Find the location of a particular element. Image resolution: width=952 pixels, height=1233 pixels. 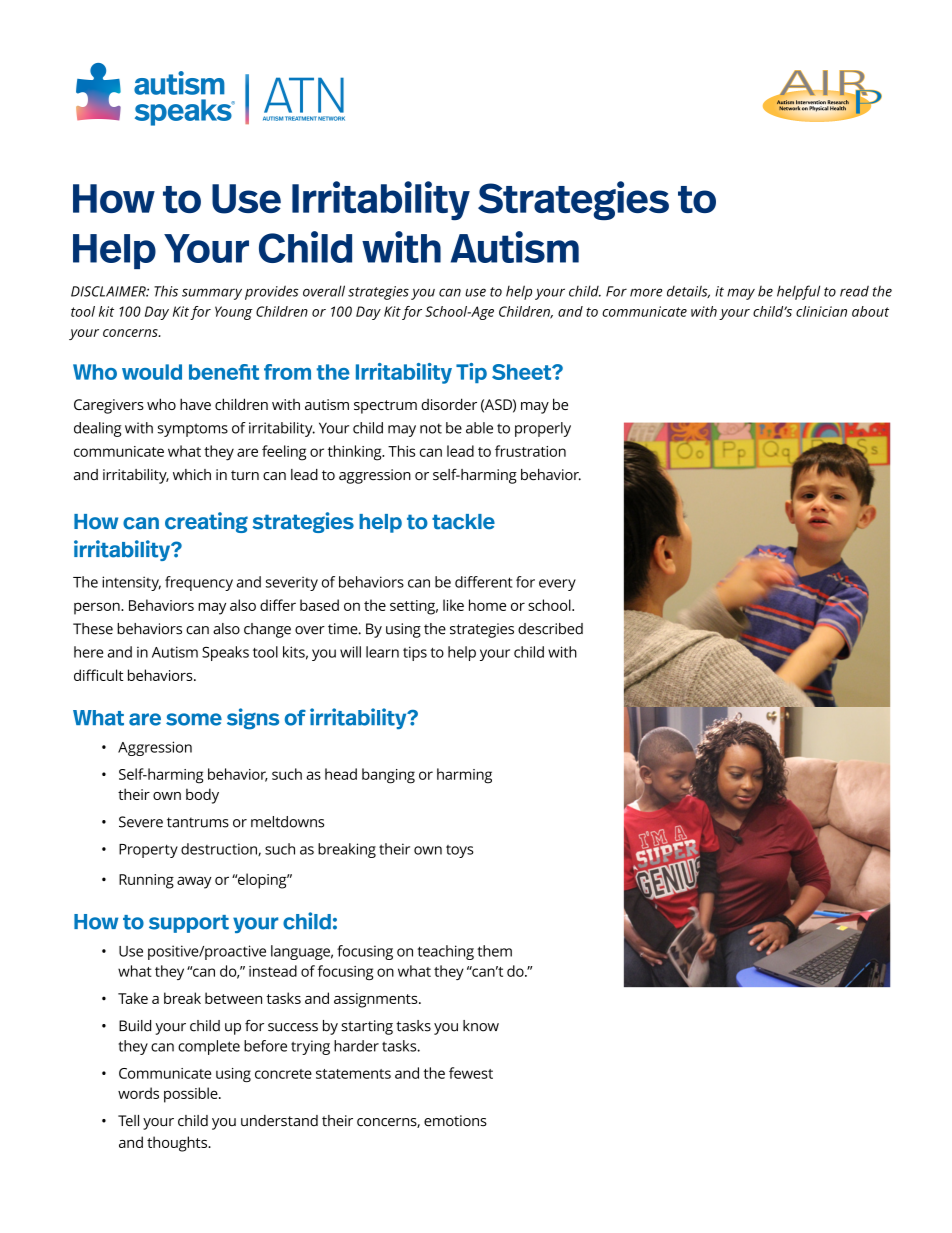

creating is located at coordinates (206, 522).
